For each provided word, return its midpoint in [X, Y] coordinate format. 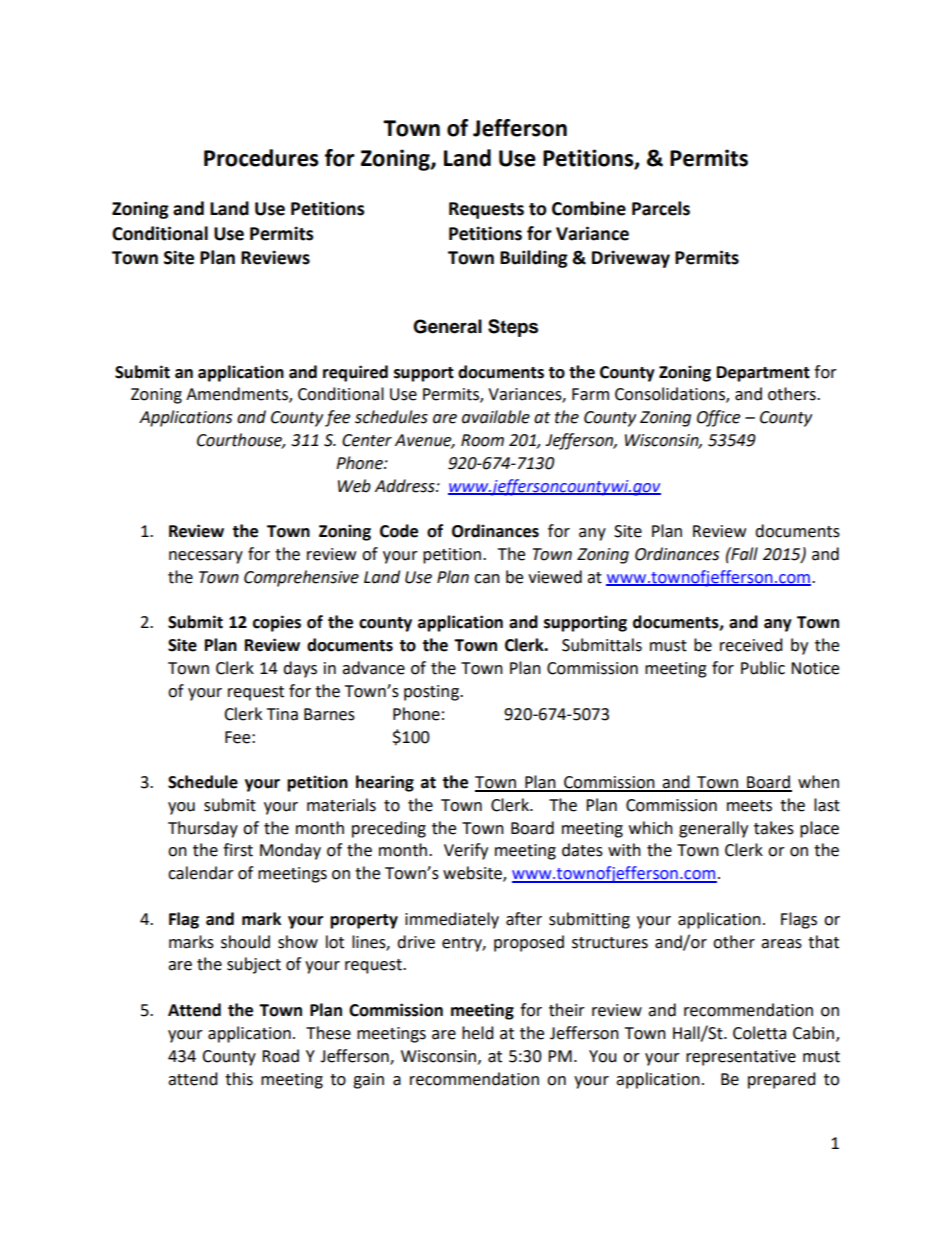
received [751, 645]
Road [280, 1056]
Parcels [661, 208]
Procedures [261, 158]
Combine [589, 208]
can [487, 579]
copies [277, 623]
